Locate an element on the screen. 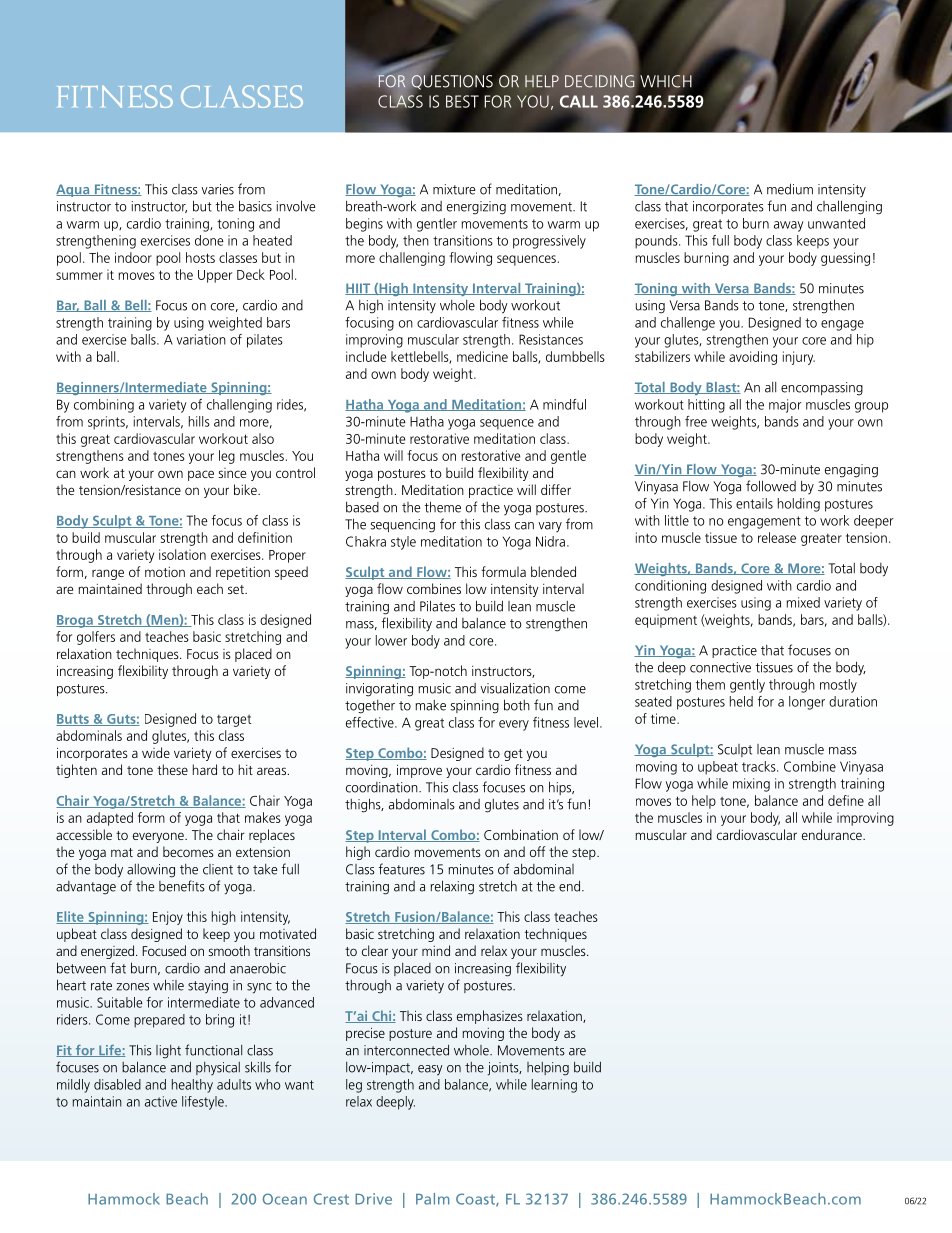 This screenshot has height=1233, width=952. varies is located at coordinates (217, 189).
